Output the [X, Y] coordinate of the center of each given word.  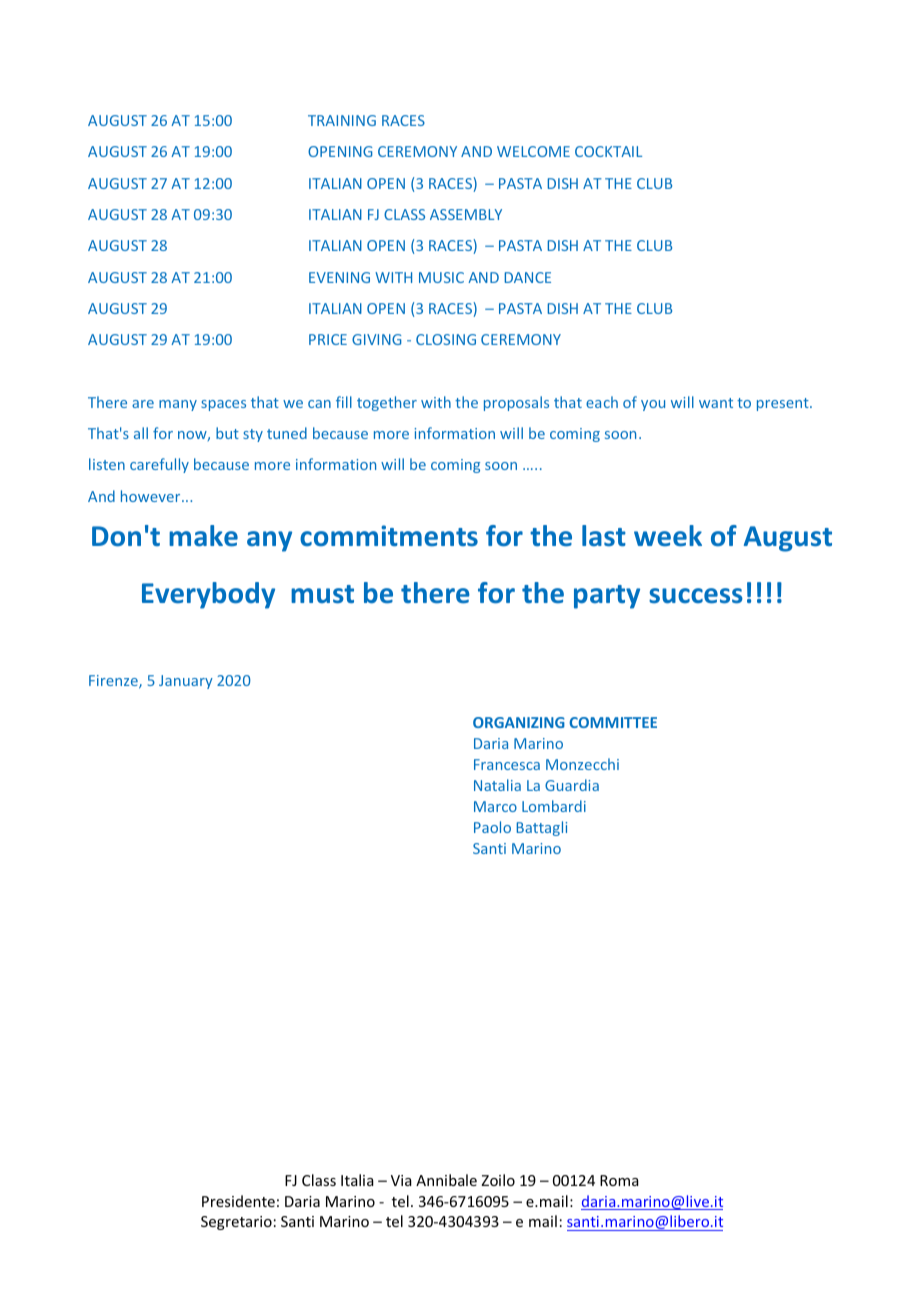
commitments [389, 536]
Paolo [492, 827]
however [152, 496]
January [186, 682]
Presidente [238, 1201]
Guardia [572, 785]
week [668, 536]
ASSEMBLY [466, 214]
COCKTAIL [608, 151]
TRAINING [342, 120]
